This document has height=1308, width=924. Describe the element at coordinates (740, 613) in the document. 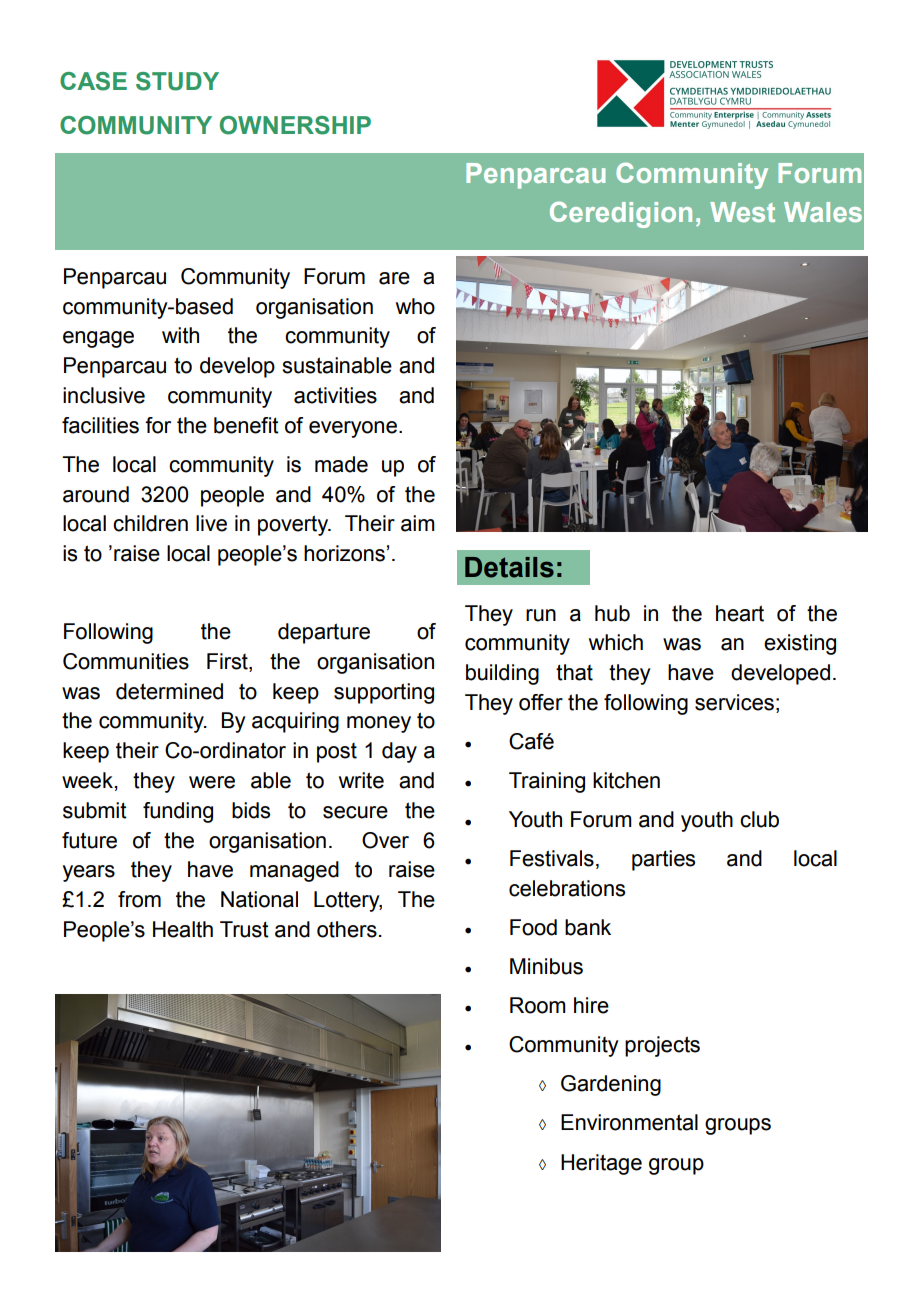

I see `heart` at that location.
